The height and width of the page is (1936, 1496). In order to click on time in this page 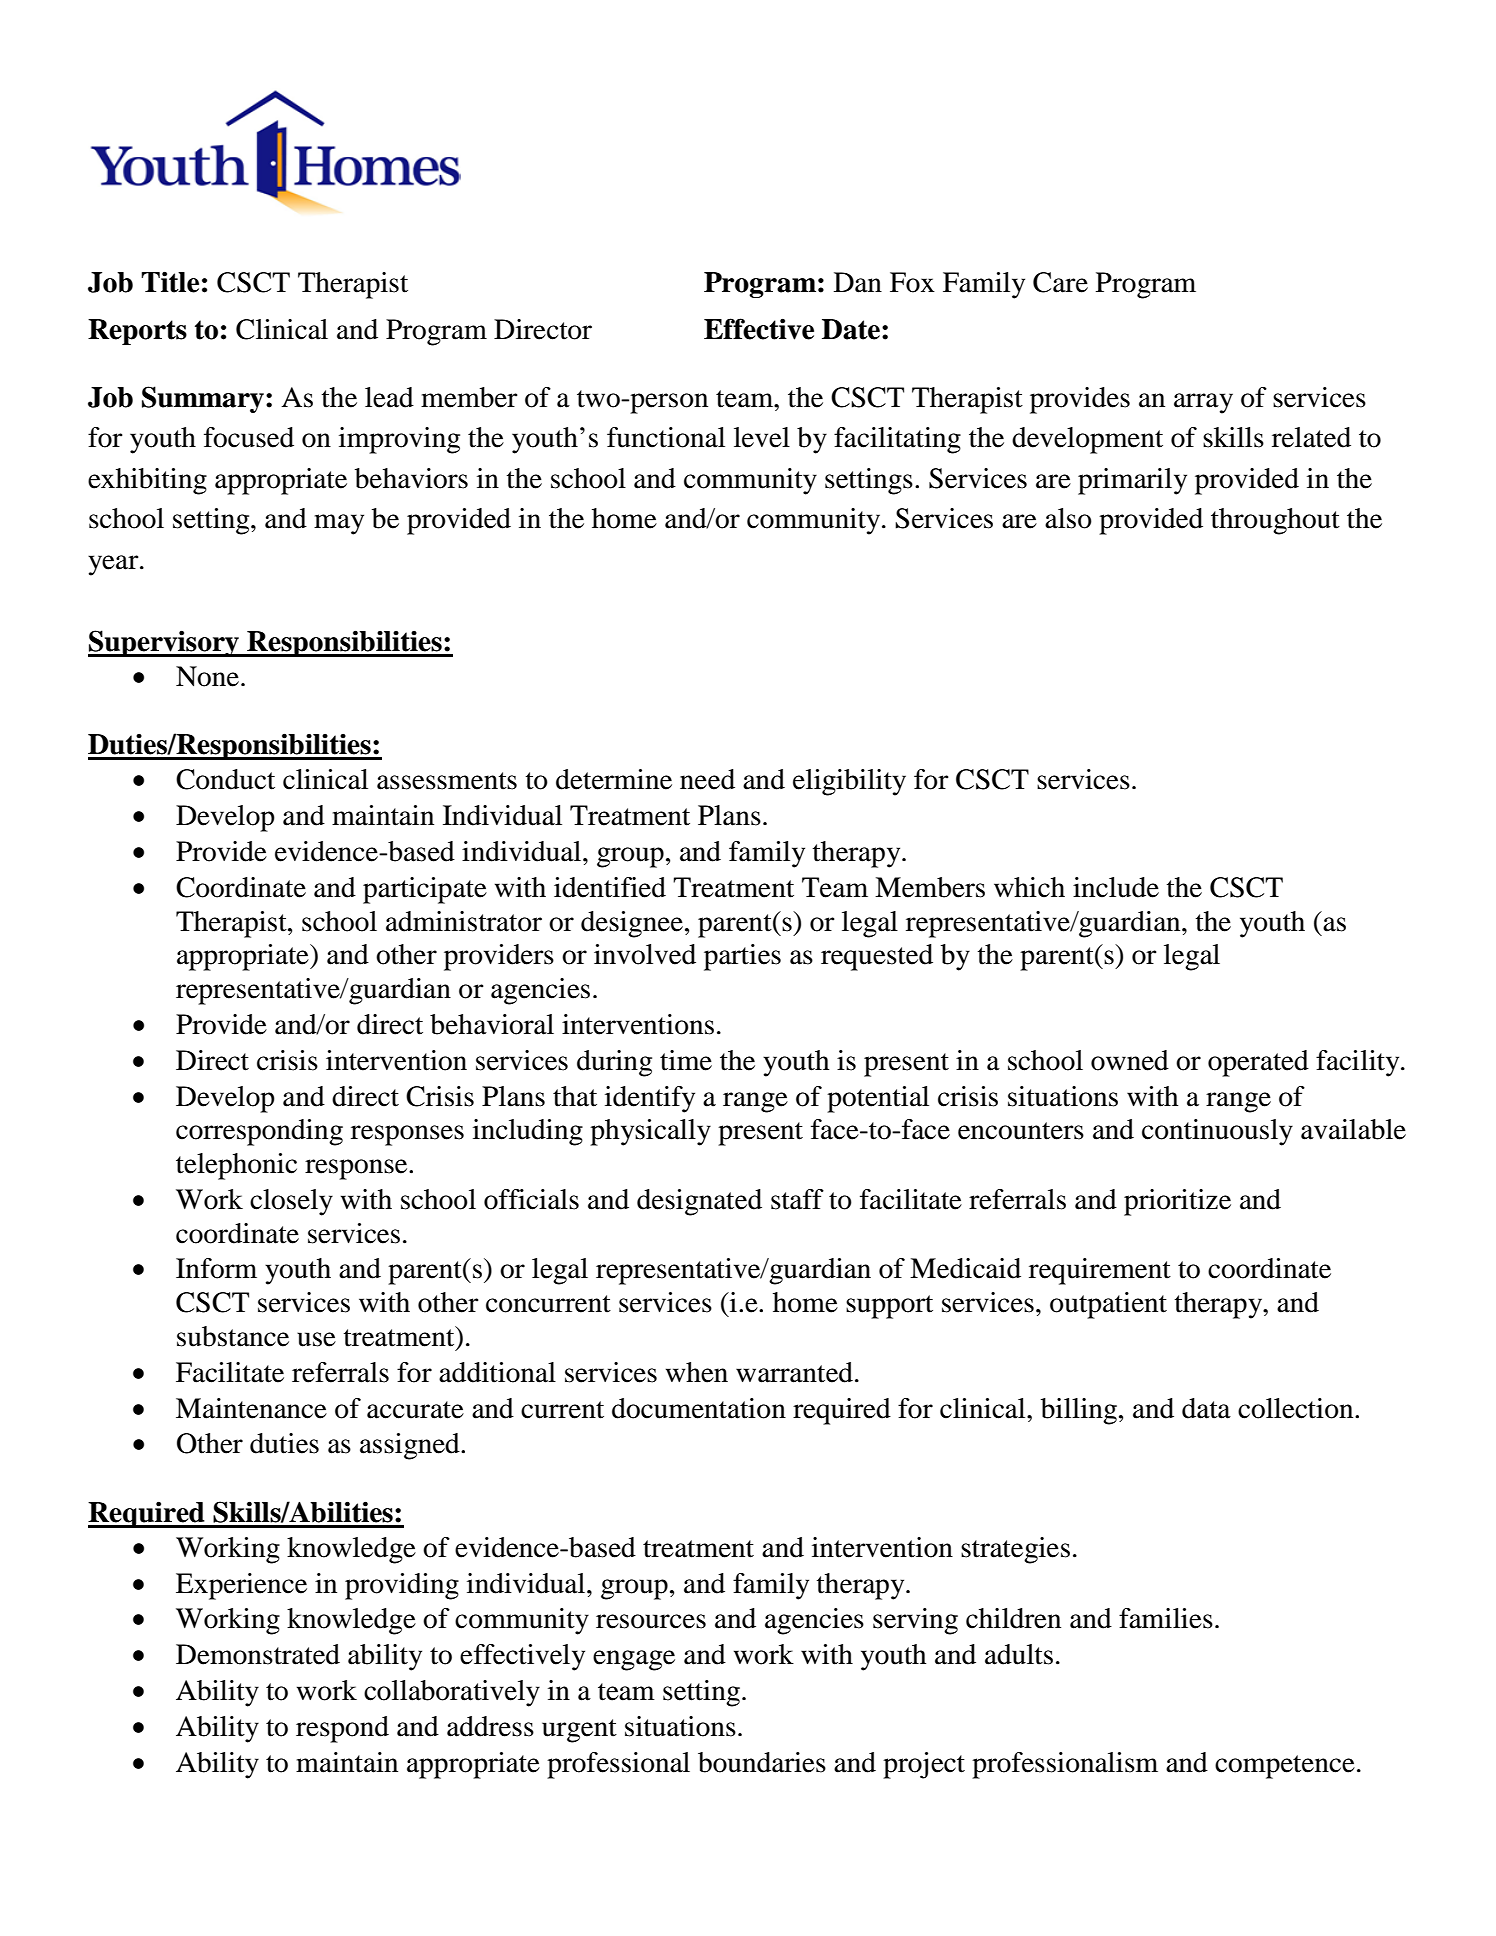, I will do `click(686, 1060)`.
